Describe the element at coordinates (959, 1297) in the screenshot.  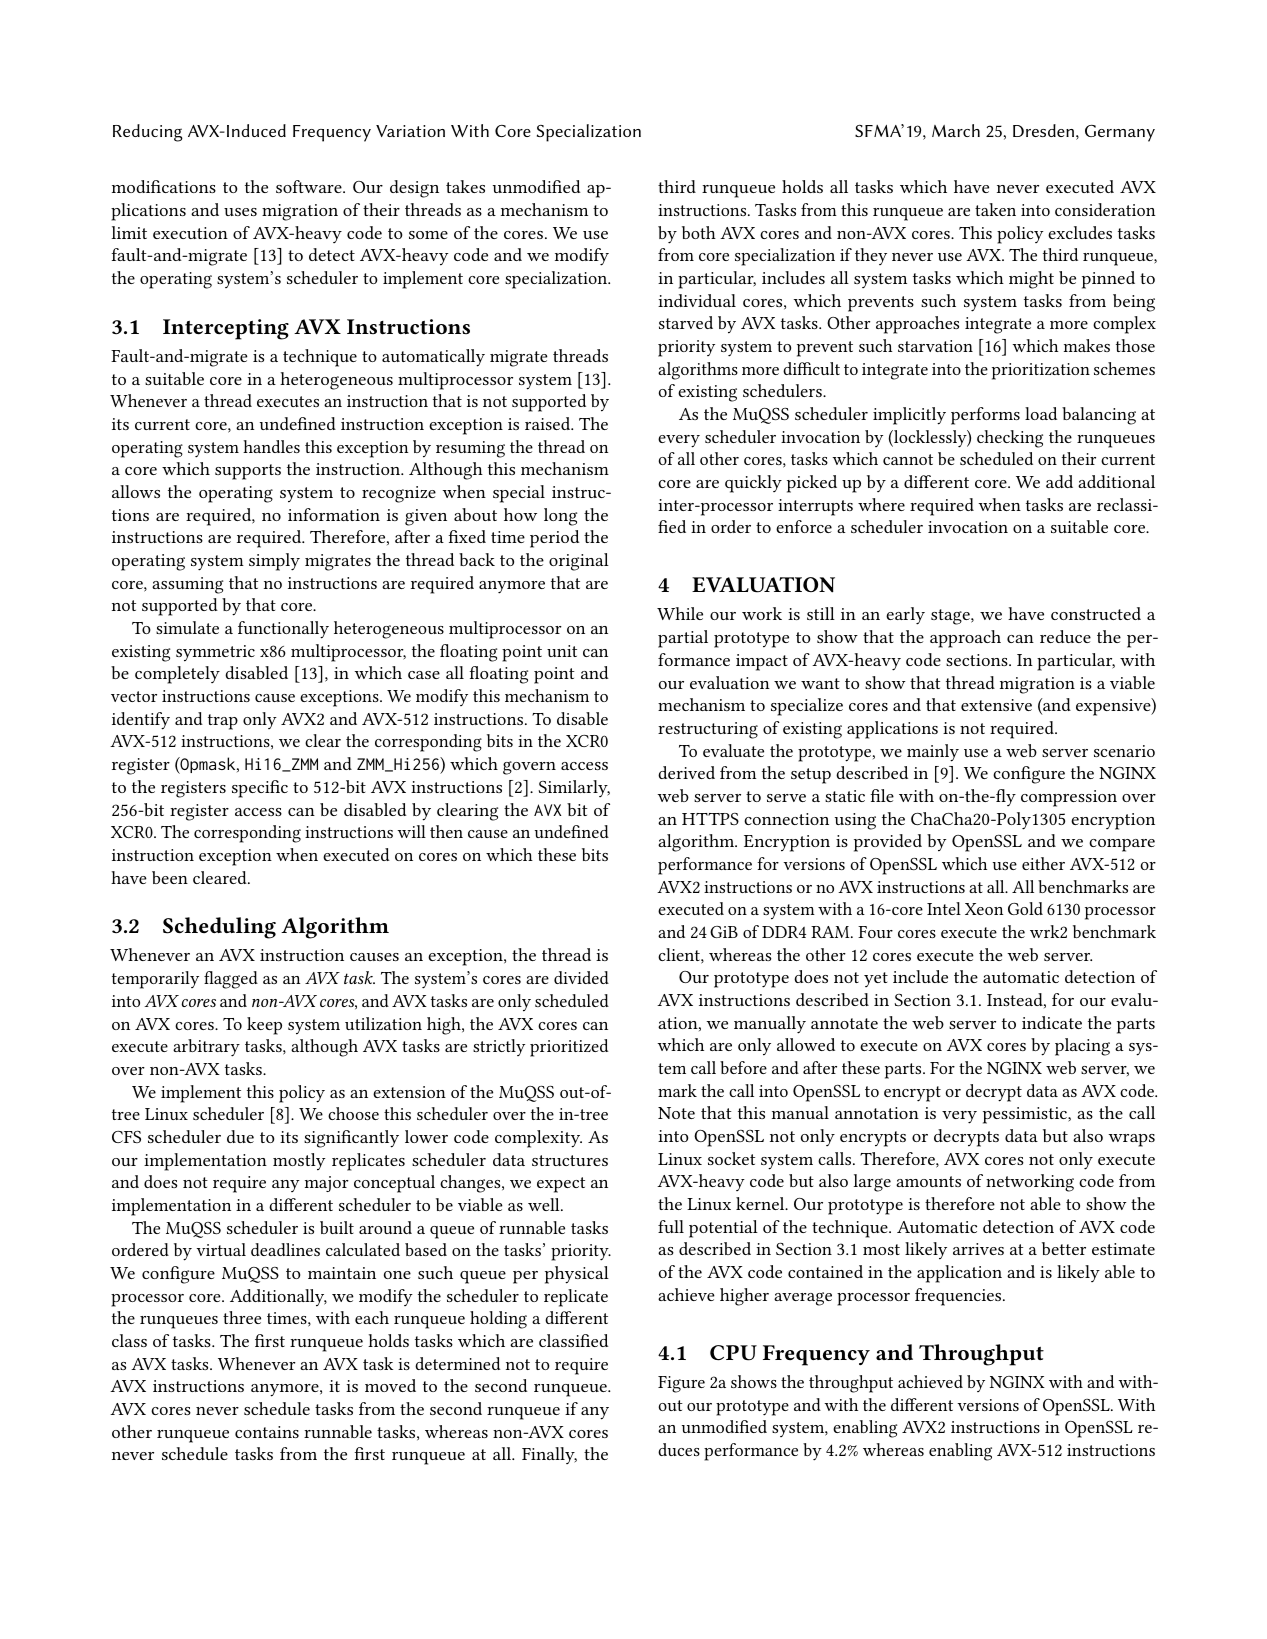
I see `frequencies` at that location.
